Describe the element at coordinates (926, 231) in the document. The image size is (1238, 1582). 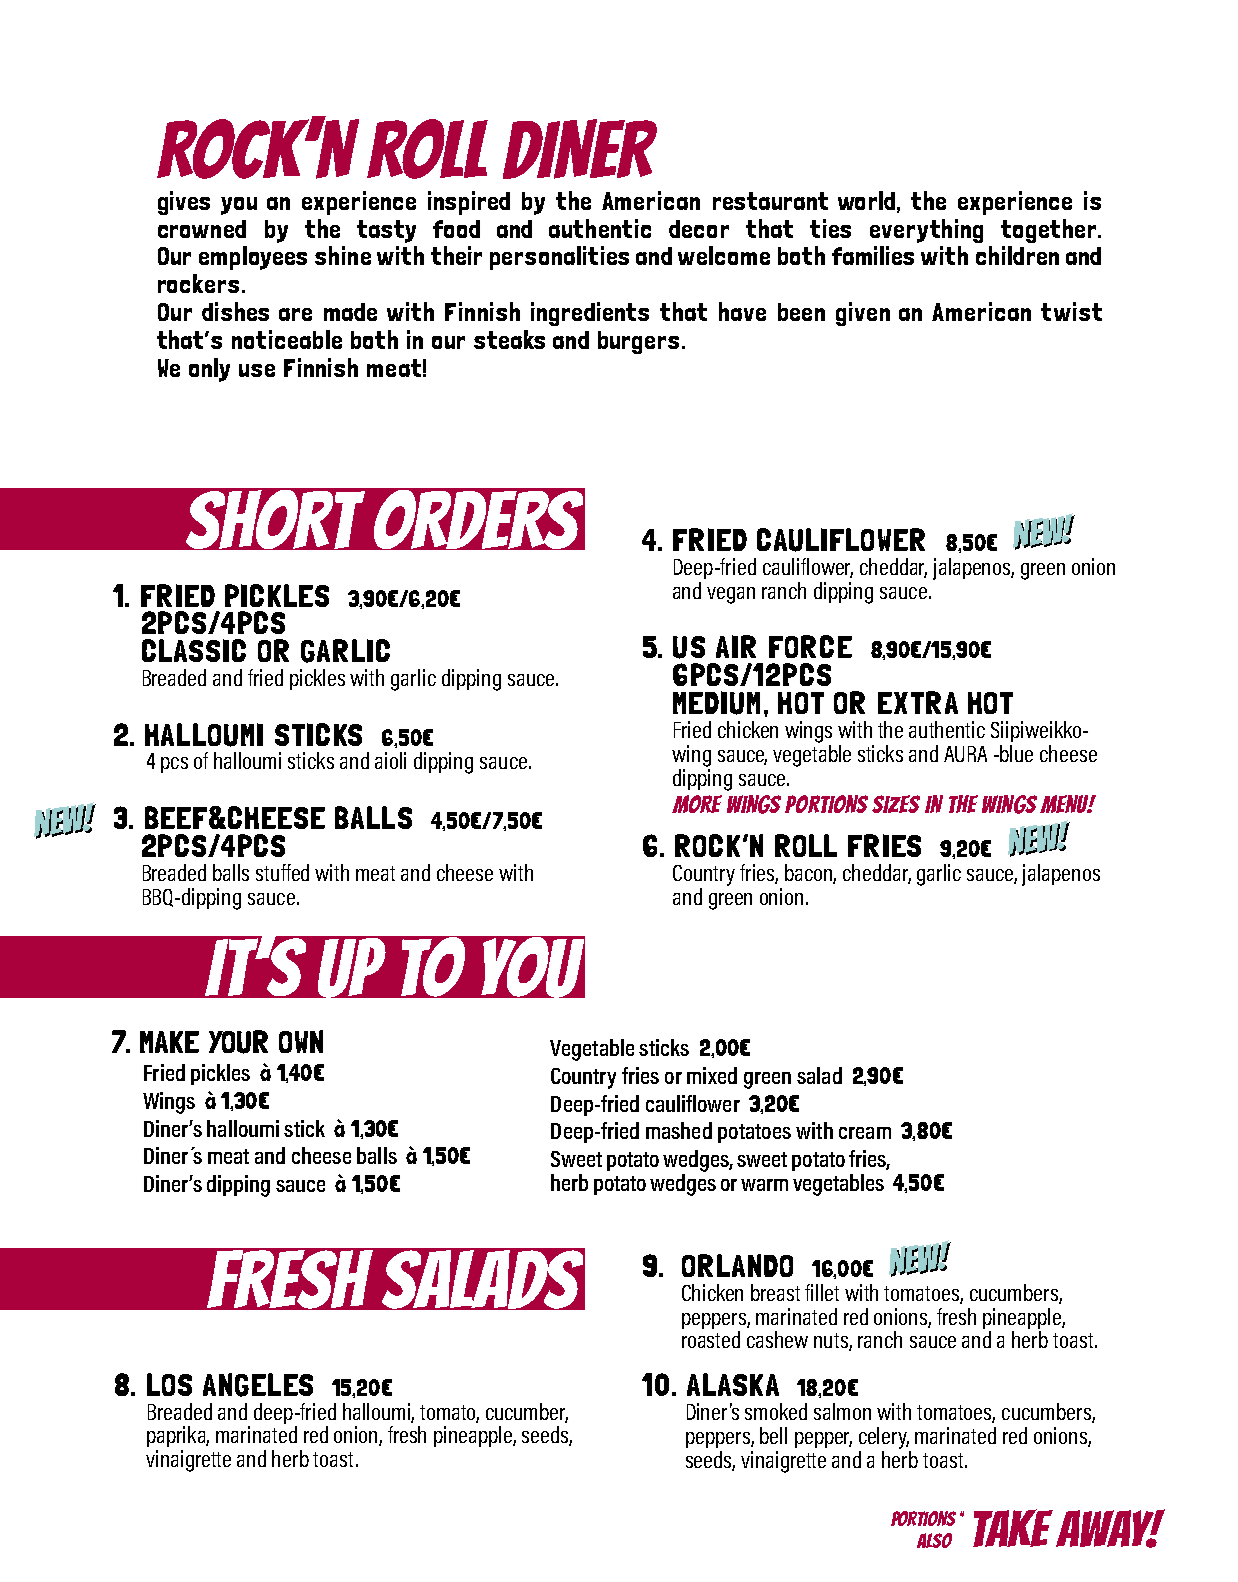
I see `everything` at that location.
